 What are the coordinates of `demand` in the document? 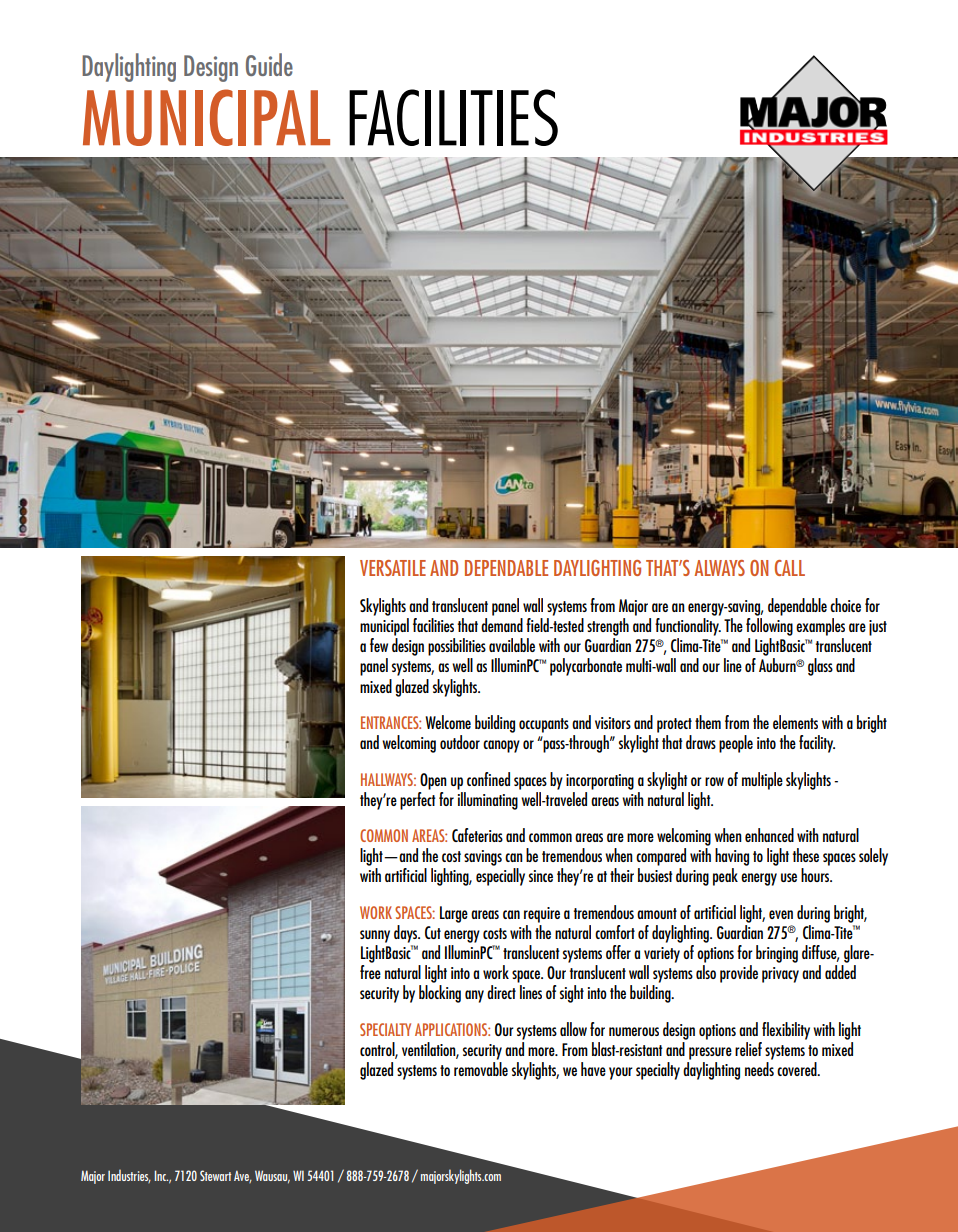 It's located at (502, 625).
